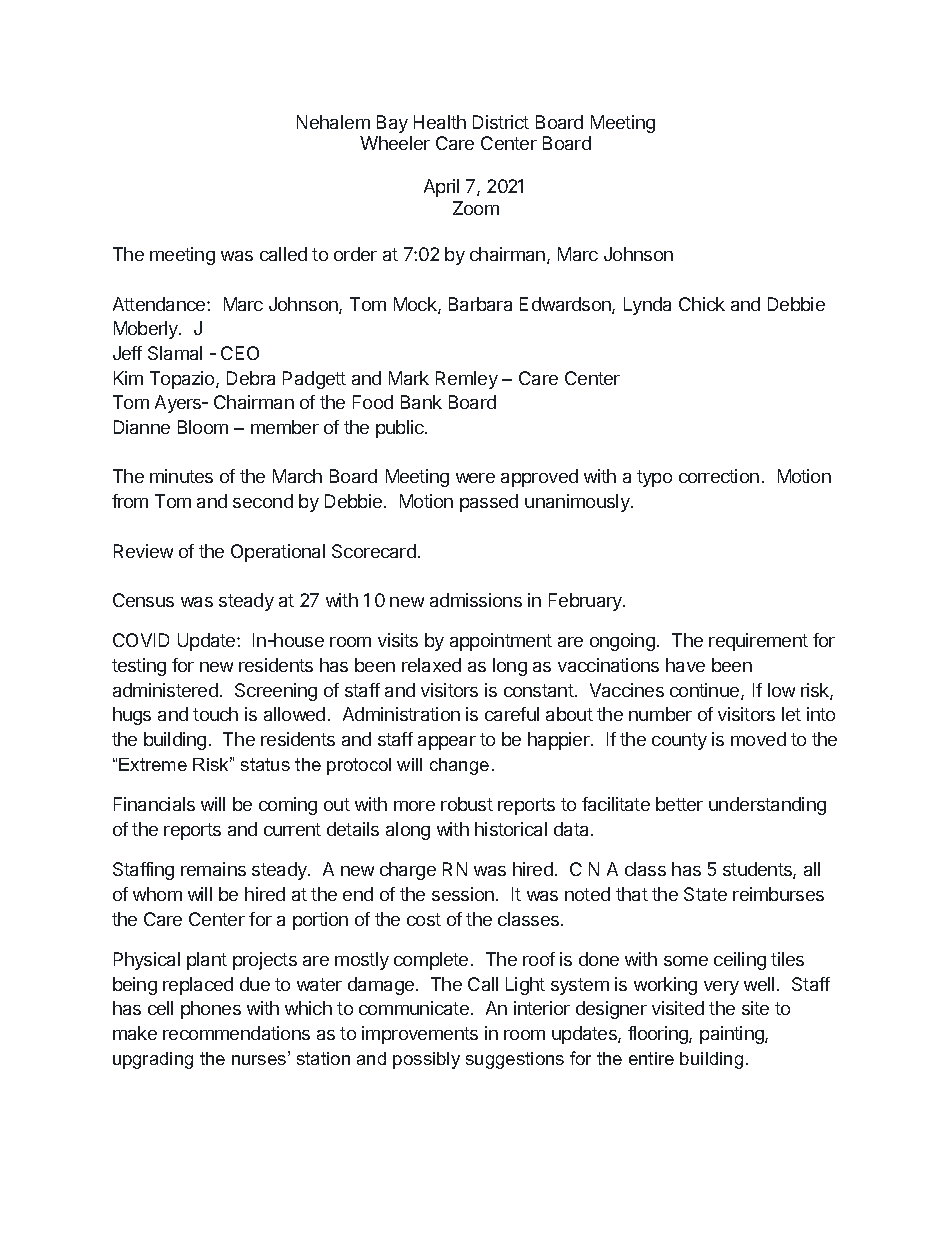 The width and height of the page is (952, 1233). What do you see at coordinates (476, 600) in the page?
I see `admissions` at bounding box center [476, 600].
